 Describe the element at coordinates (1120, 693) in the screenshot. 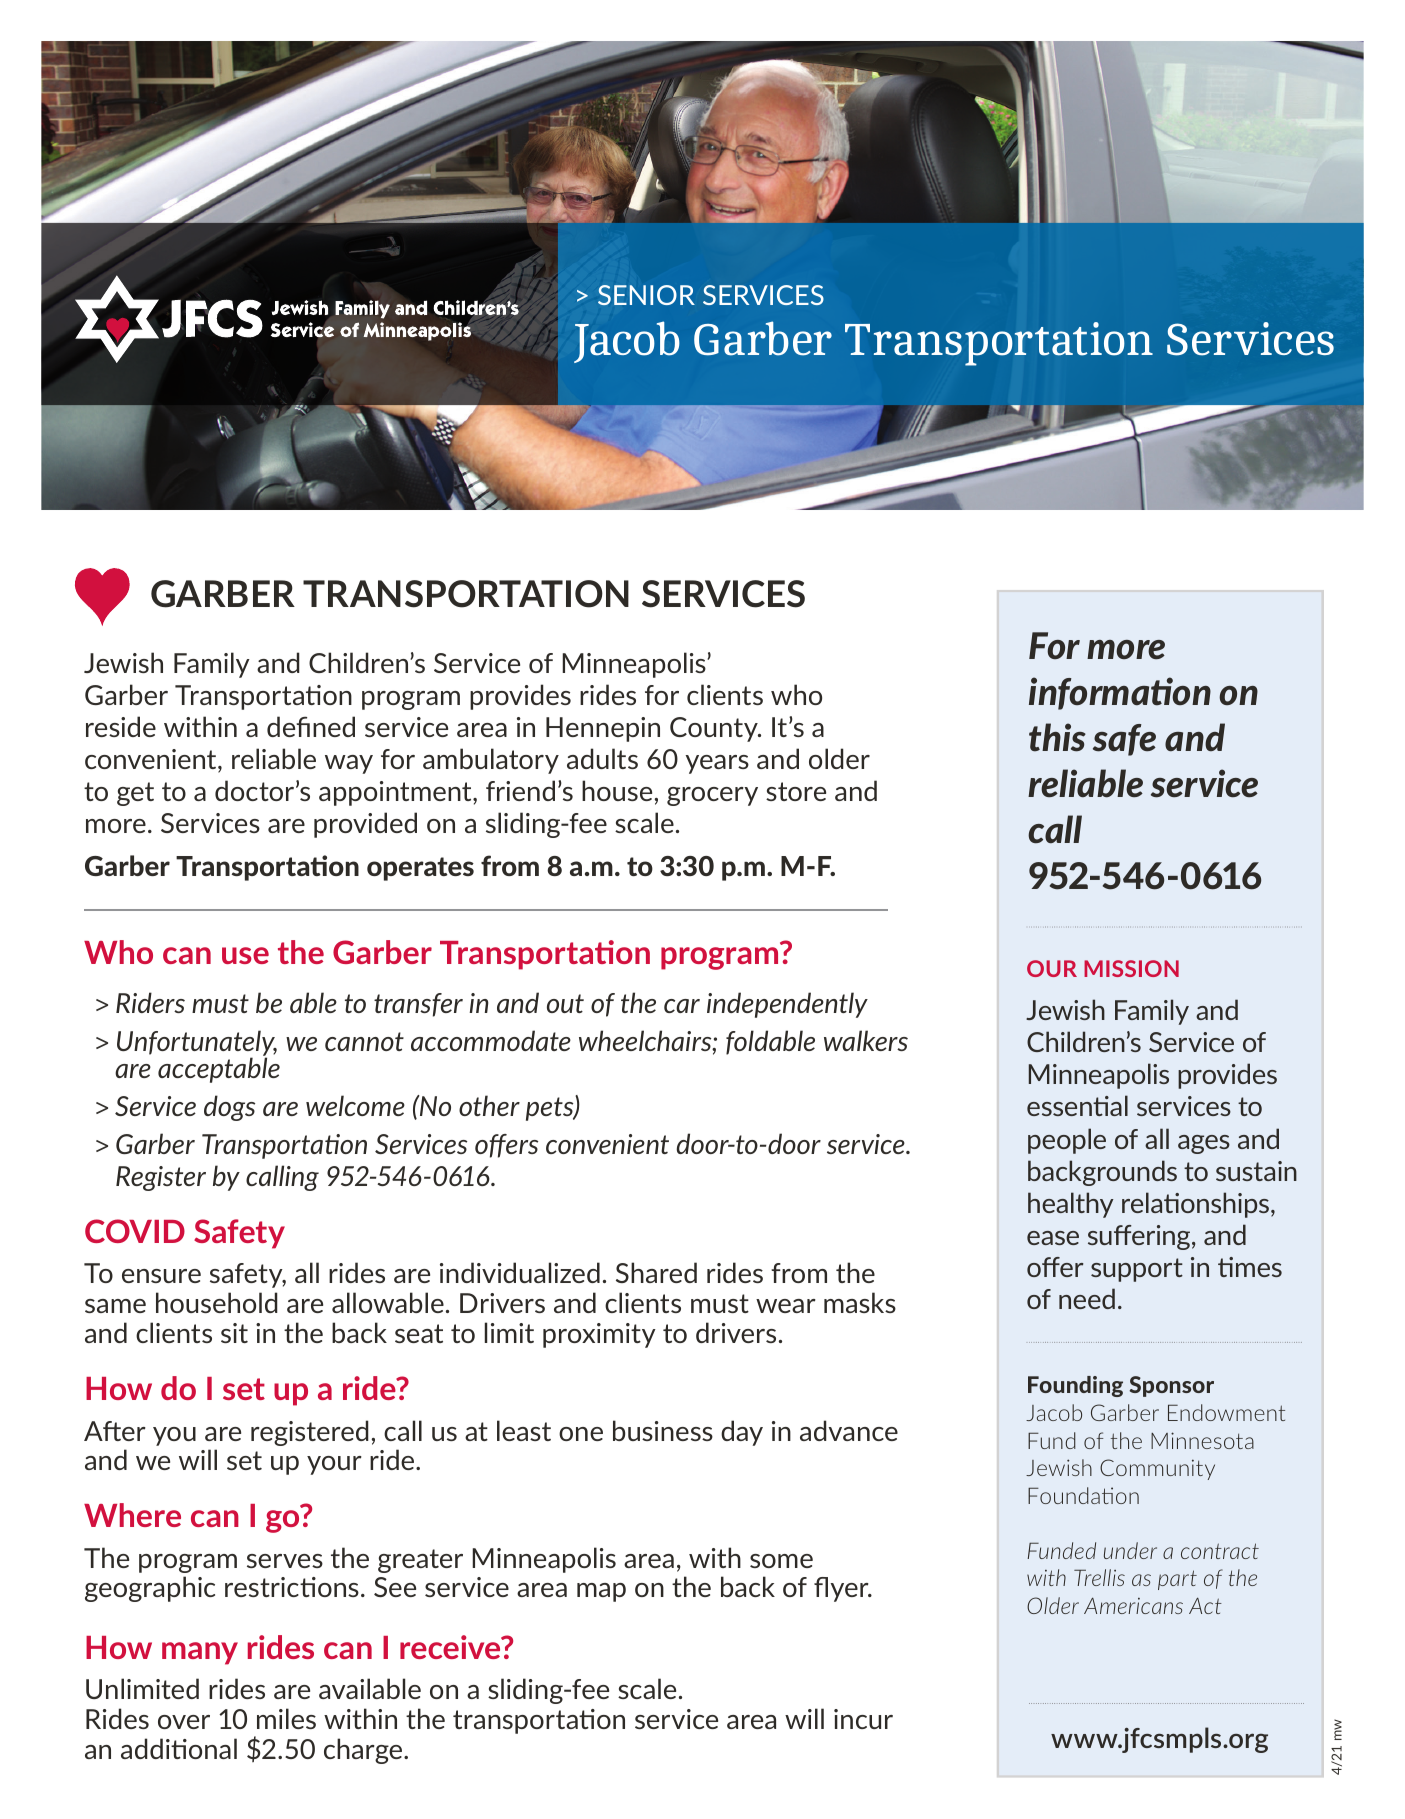

I see `information` at that location.
